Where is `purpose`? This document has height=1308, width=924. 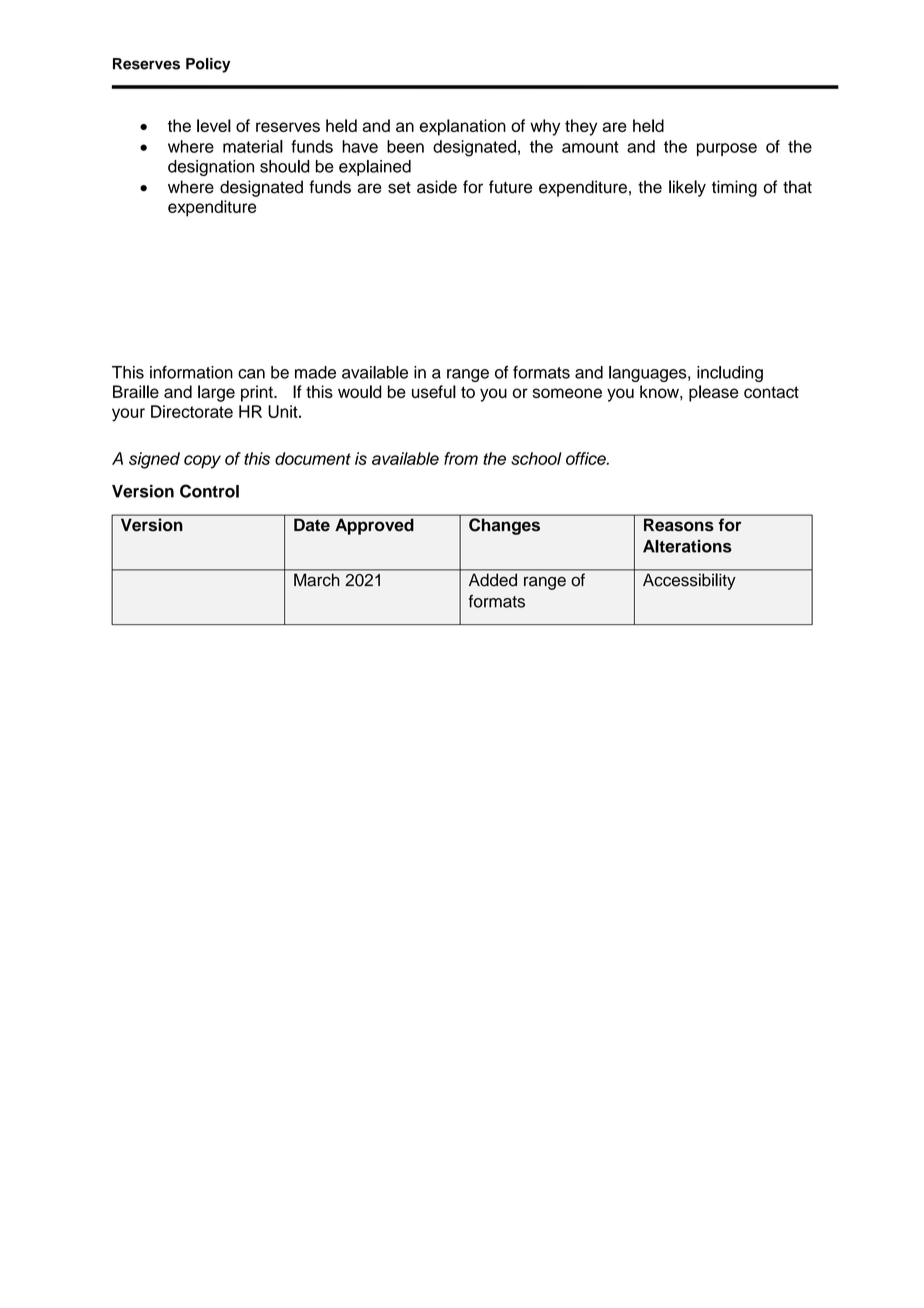 purpose is located at coordinates (727, 149).
